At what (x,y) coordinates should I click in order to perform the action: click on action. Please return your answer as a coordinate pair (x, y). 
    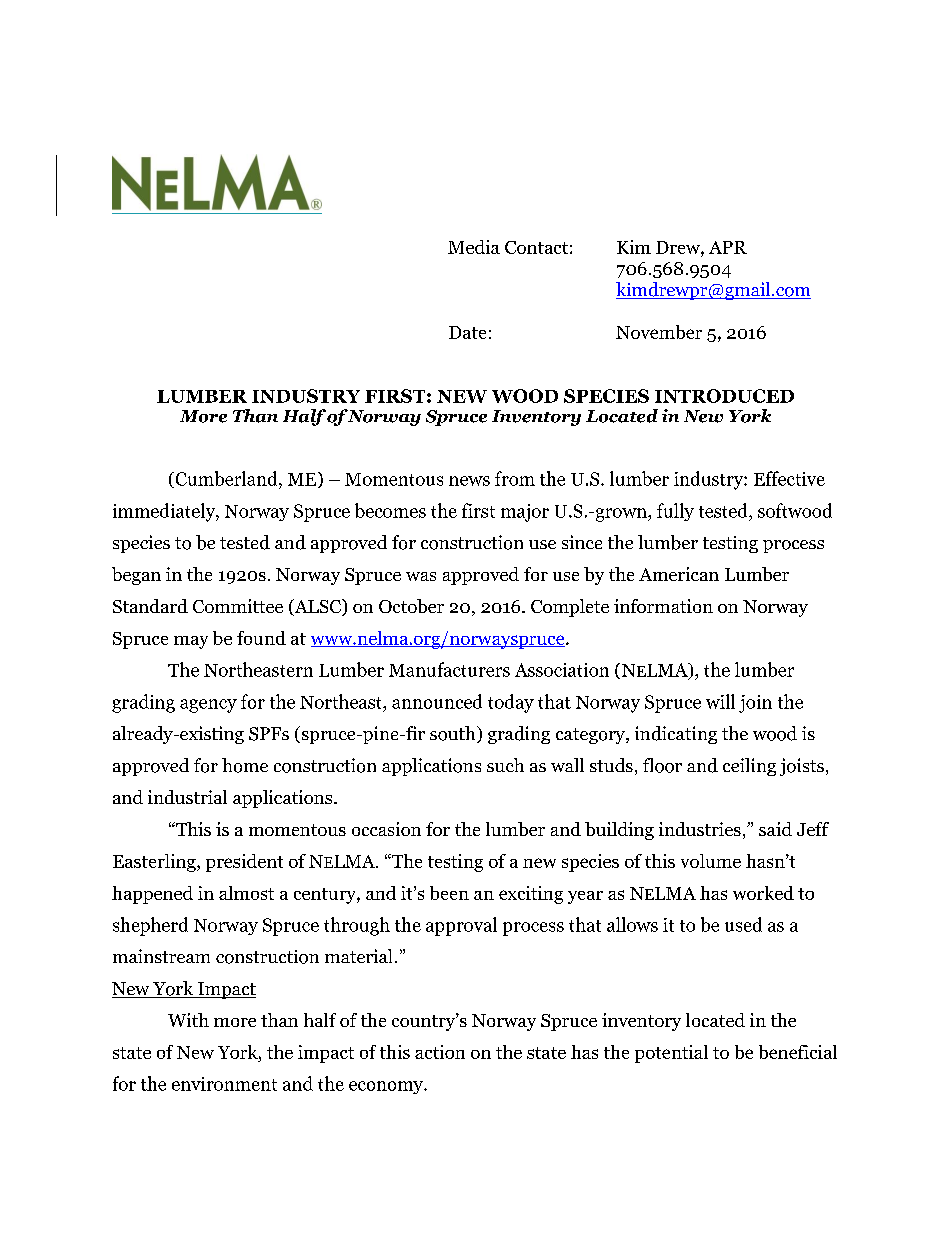
    Looking at the image, I should click on (440, 1052).
